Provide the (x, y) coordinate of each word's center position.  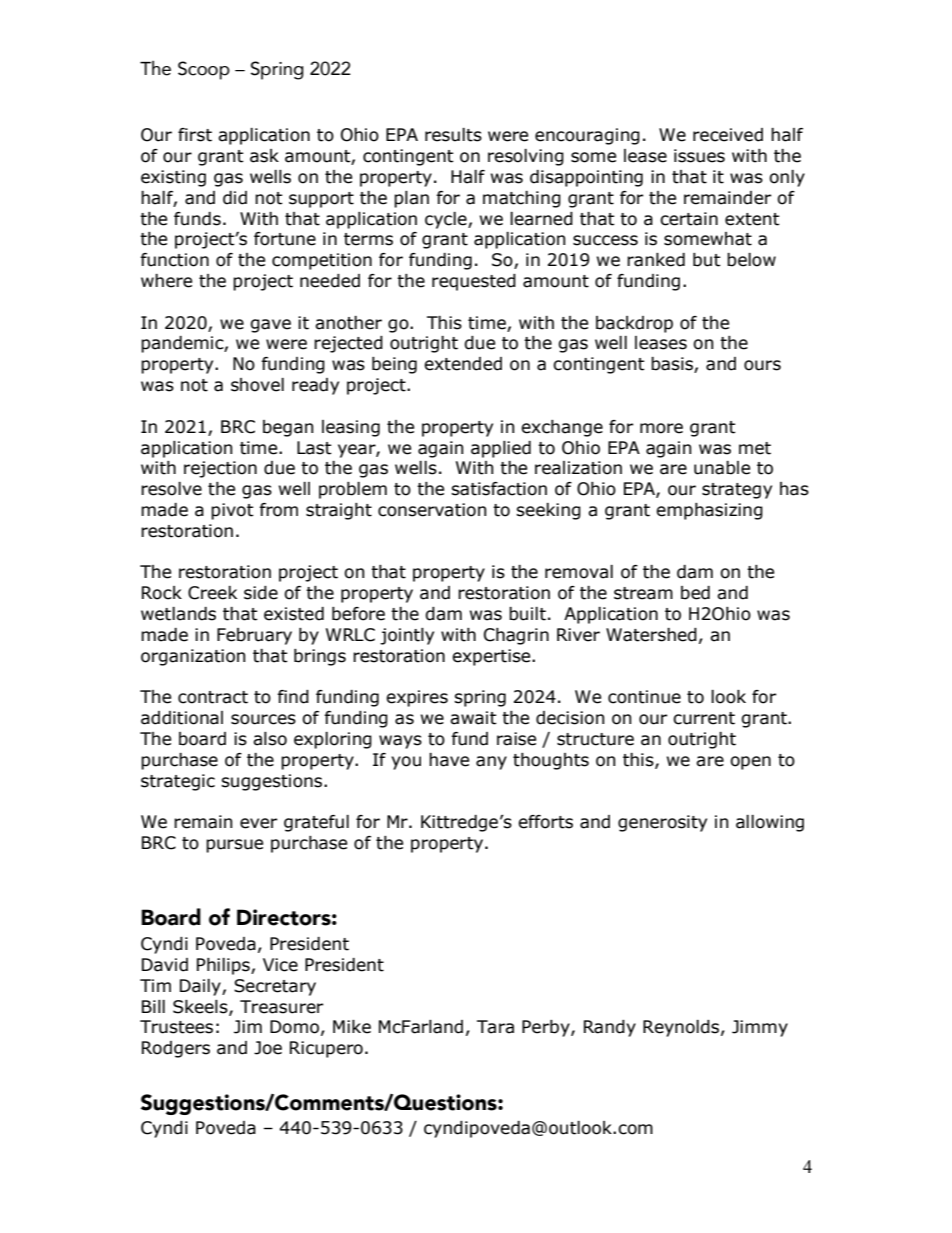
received (728, 135)
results (453, 135)
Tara (495, 1027)
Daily (201, 987)
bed (695, 593)
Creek (212, 593)
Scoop (204, 70)
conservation (432, 510)
